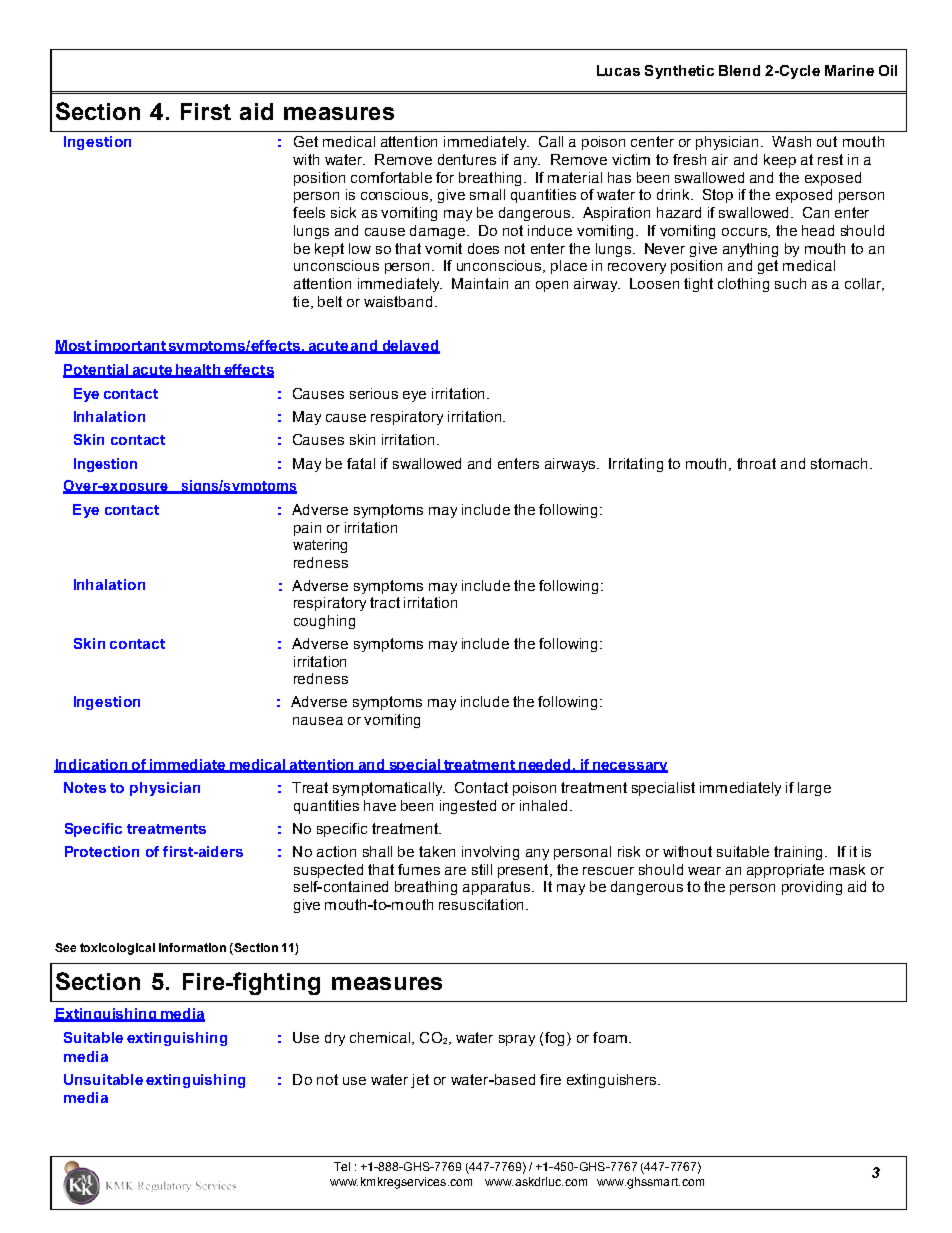 The image size is (952, 1233). What do you see at coordinates (192, 947) in the screenshot?
I see `information` at bounding box center [192, 947].
